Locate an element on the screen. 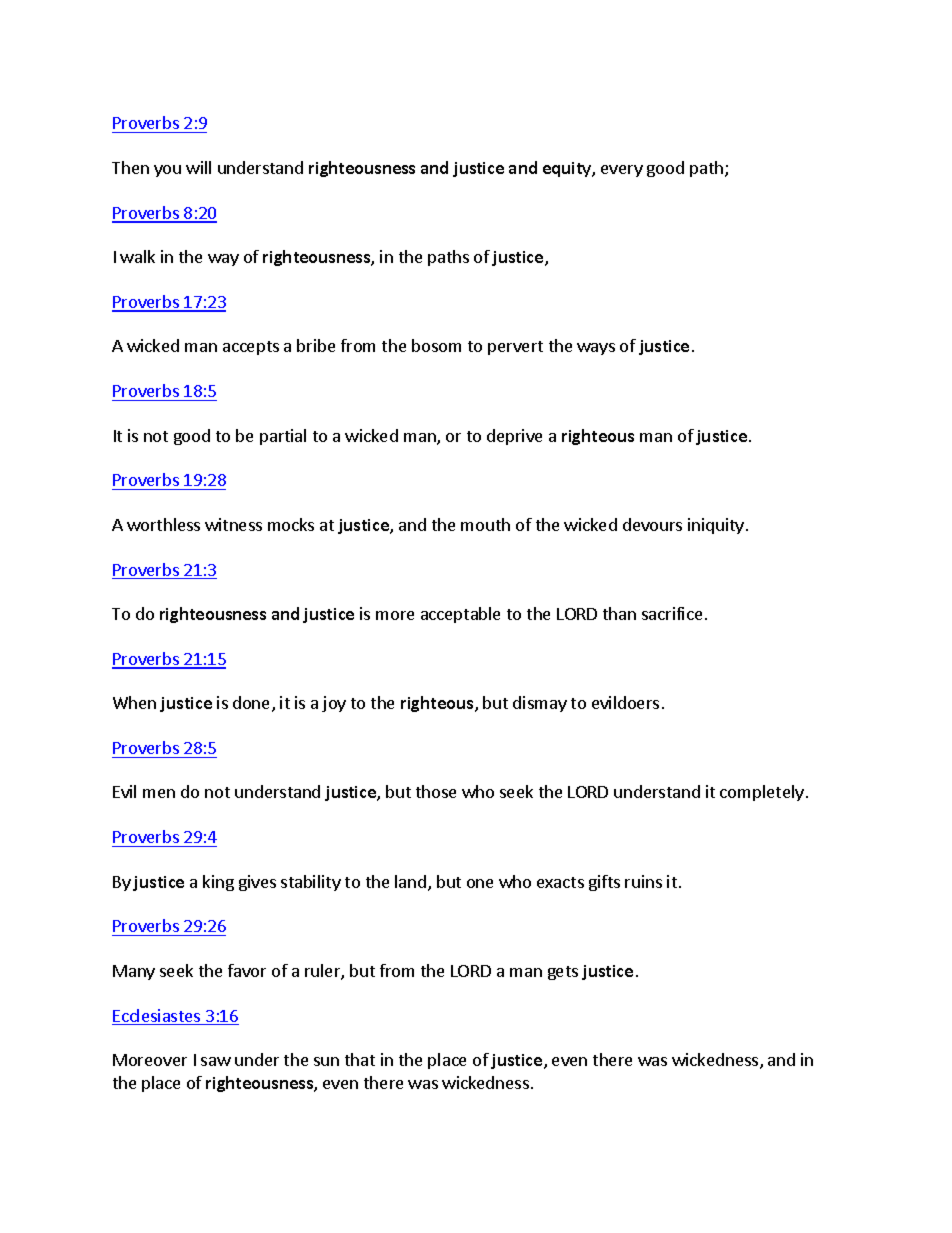 Image resolution: width=952 pixels, height=1233 pixels. ways is located at coordinates (596, 349).
